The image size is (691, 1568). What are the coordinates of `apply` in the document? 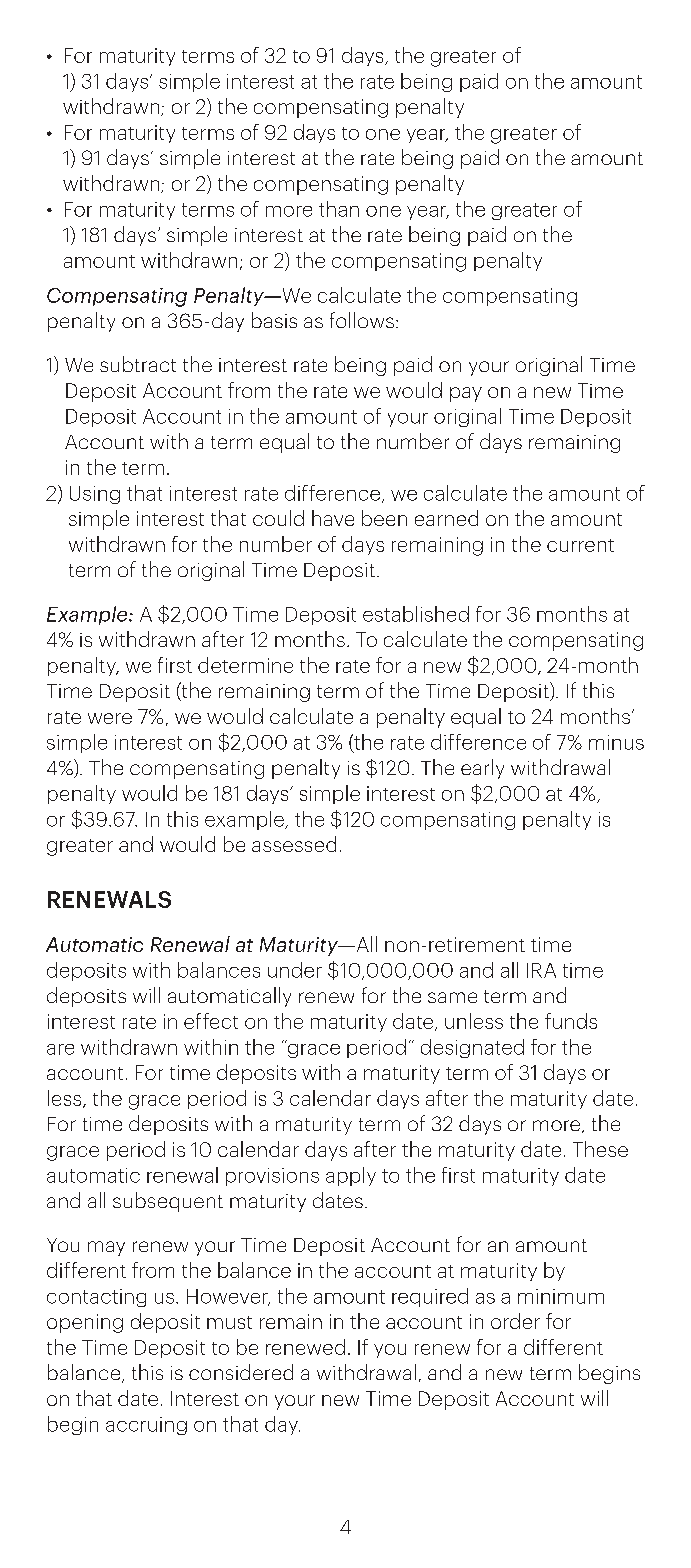 It's located at (351, 1176).
